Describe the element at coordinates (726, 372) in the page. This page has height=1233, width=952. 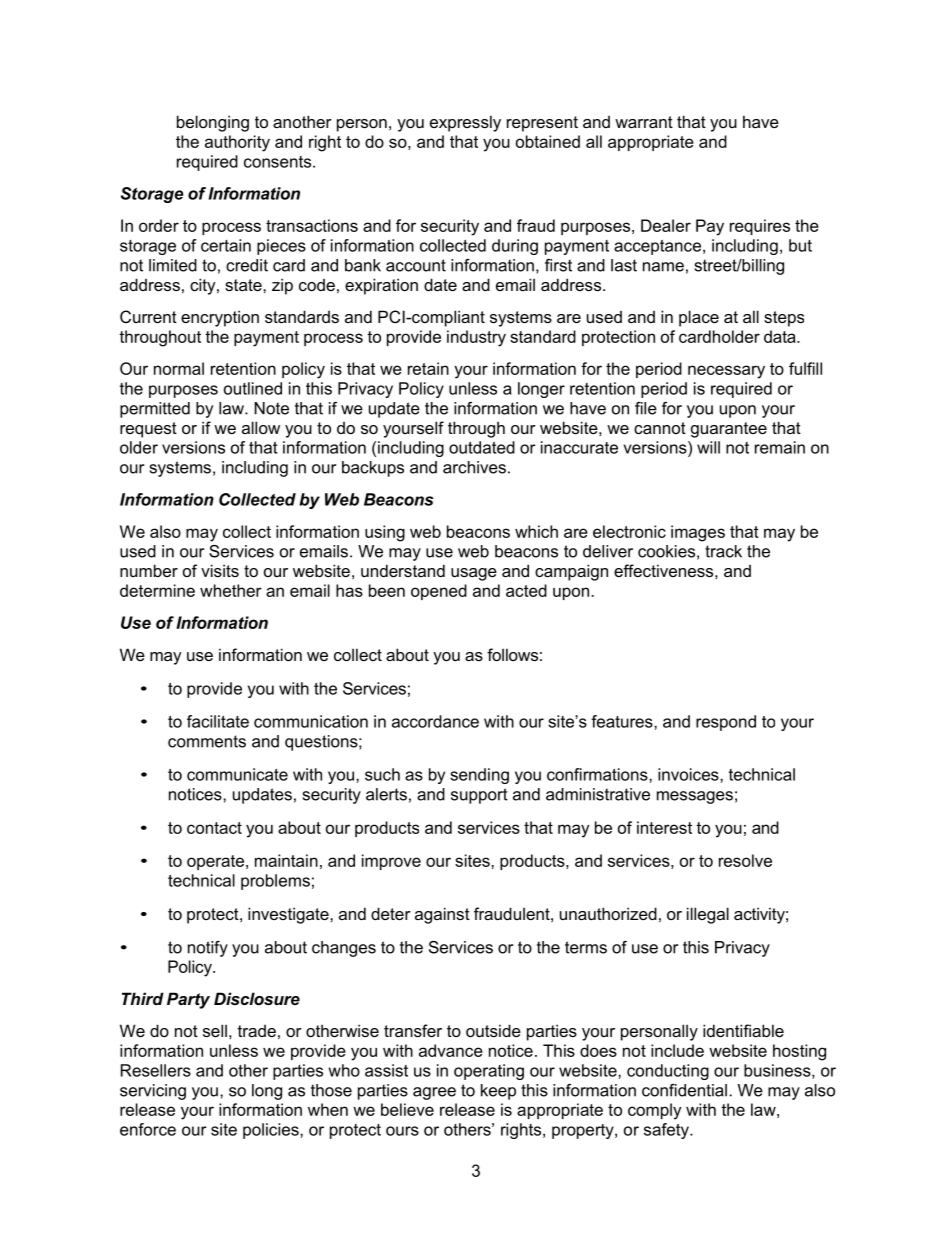
I see `necessary` at that location.
